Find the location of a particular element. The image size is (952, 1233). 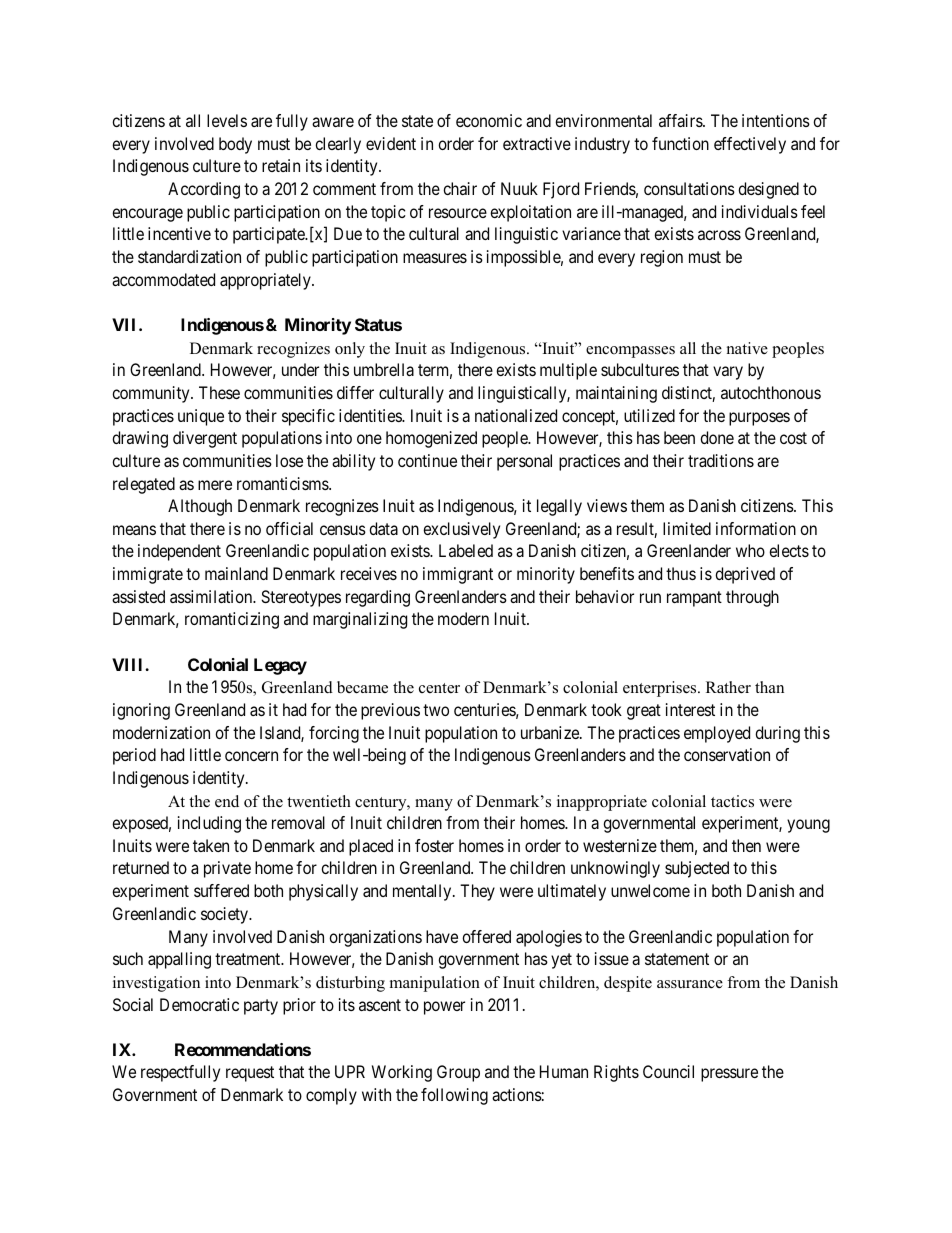

pressure is located at coordinates (729, 1075).
